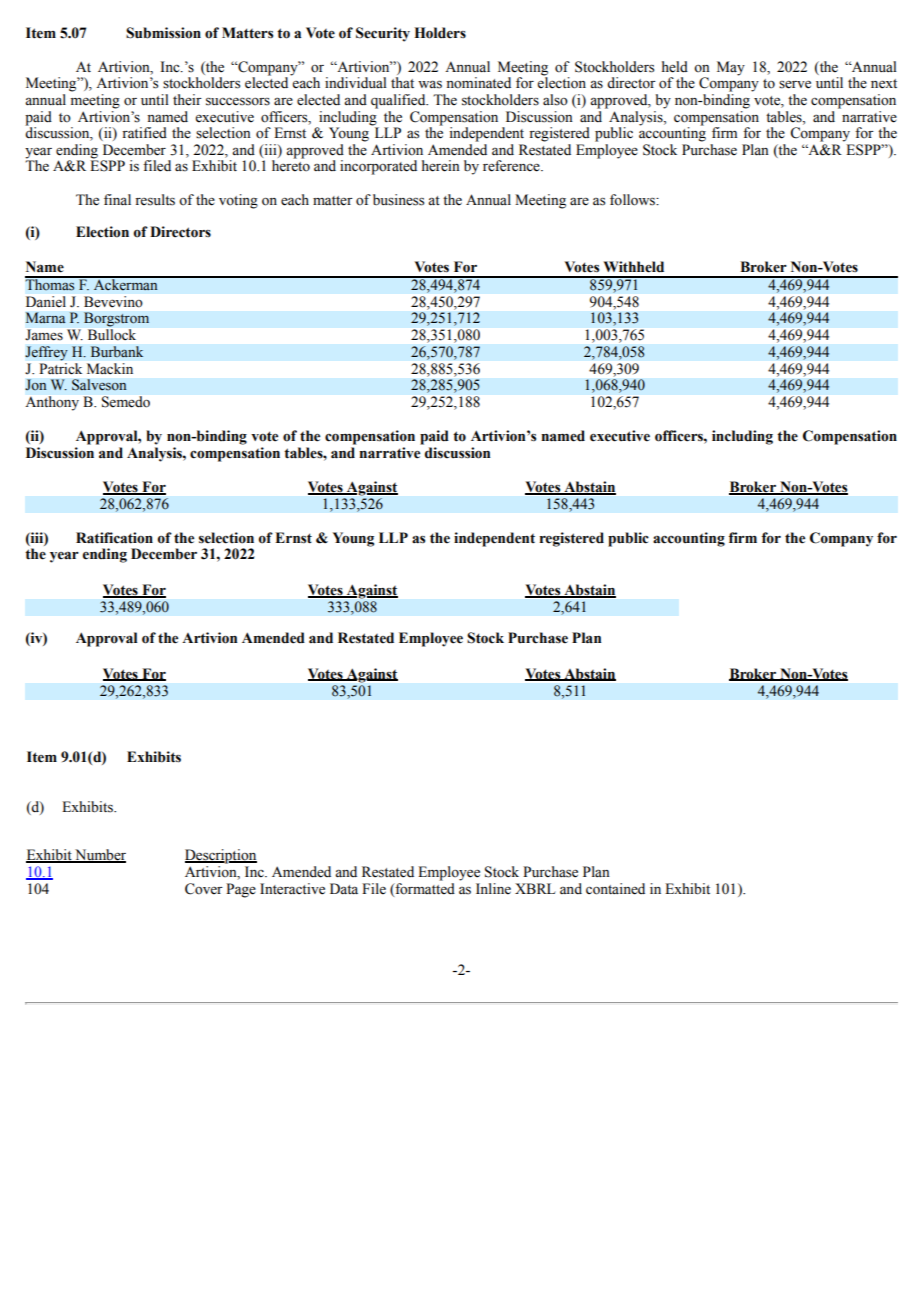  What do you see at coordinates (615, 889) in the document?
I see `contained` at bounding box center [615, 889].
